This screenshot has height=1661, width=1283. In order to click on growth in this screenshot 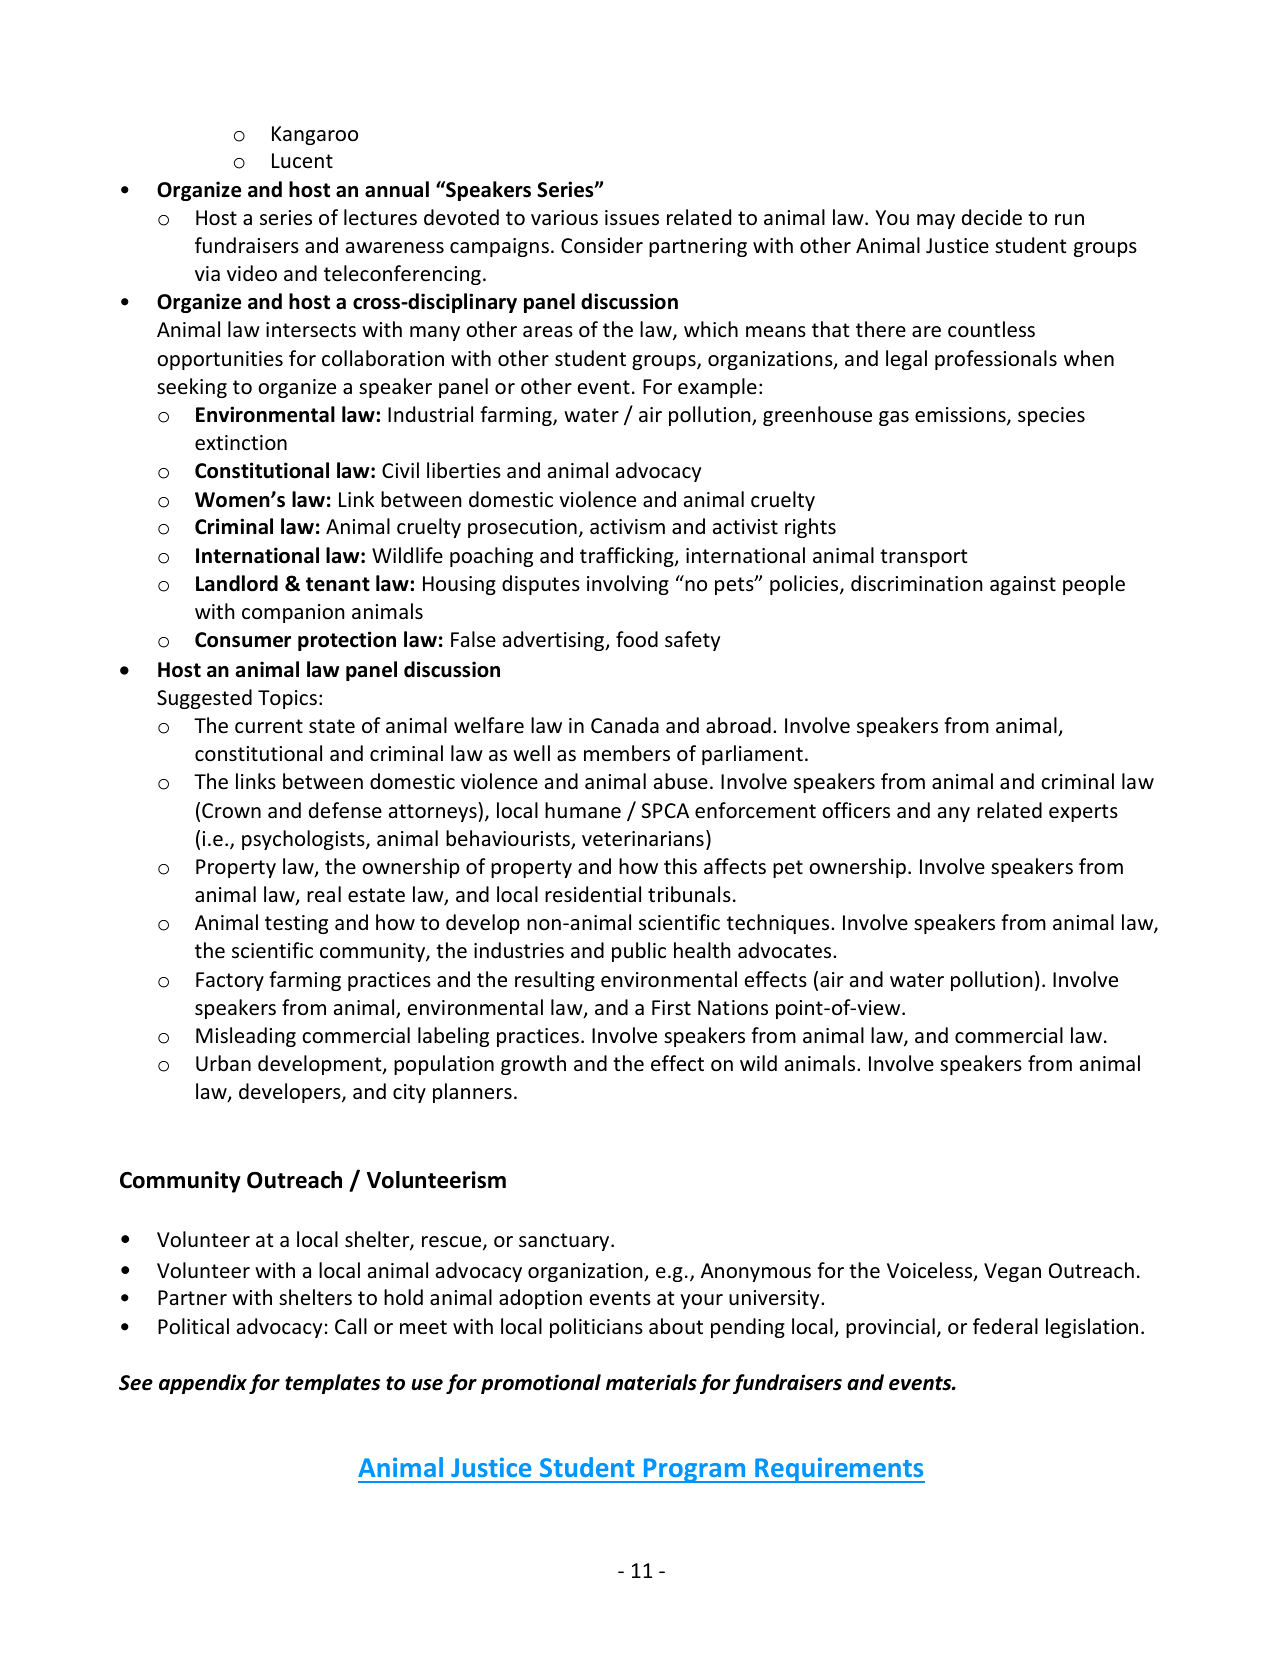, I will do `click(533, 1065)`.
